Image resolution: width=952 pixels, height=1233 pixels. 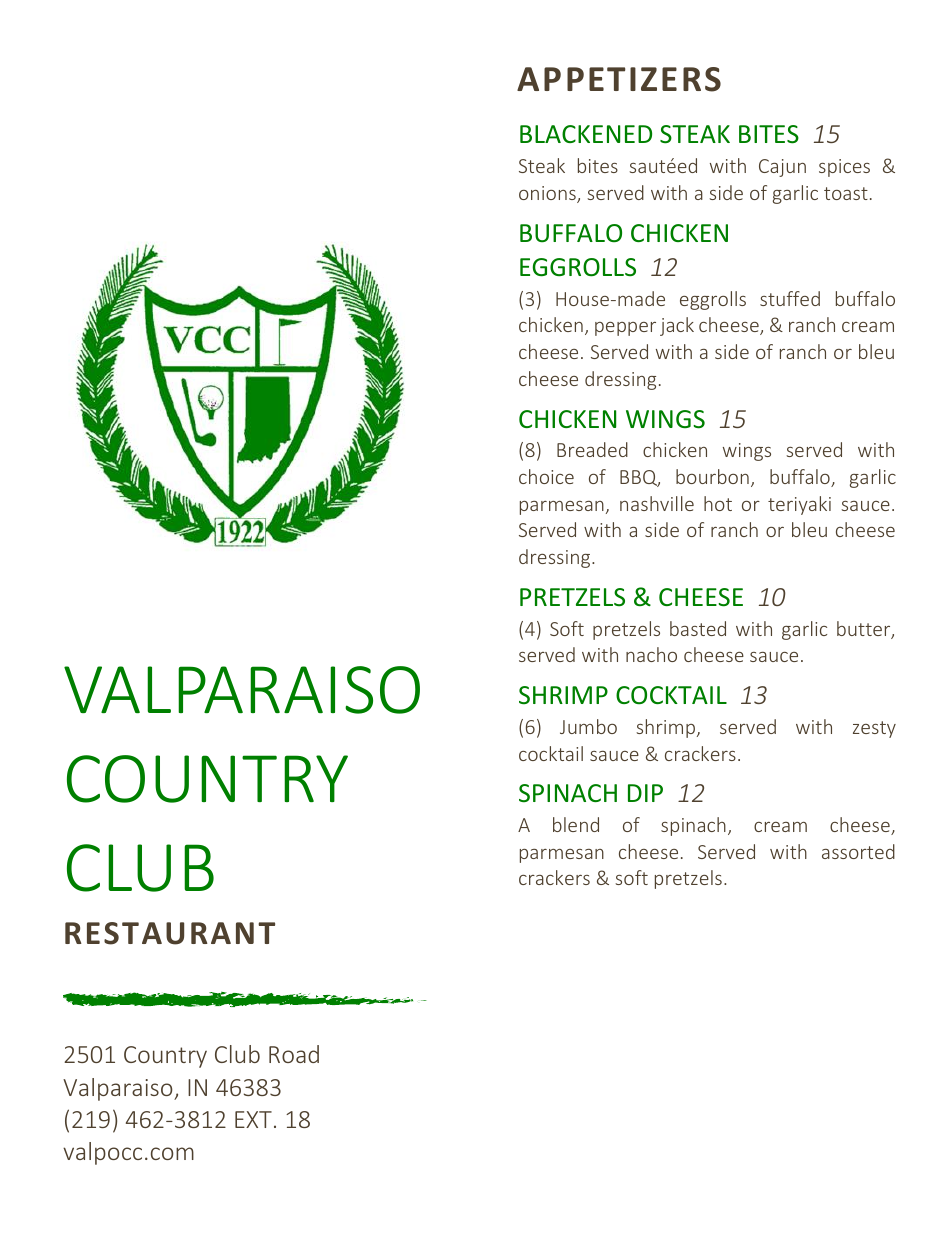 I want to click on EXT, so click(x=253, y=1119).
